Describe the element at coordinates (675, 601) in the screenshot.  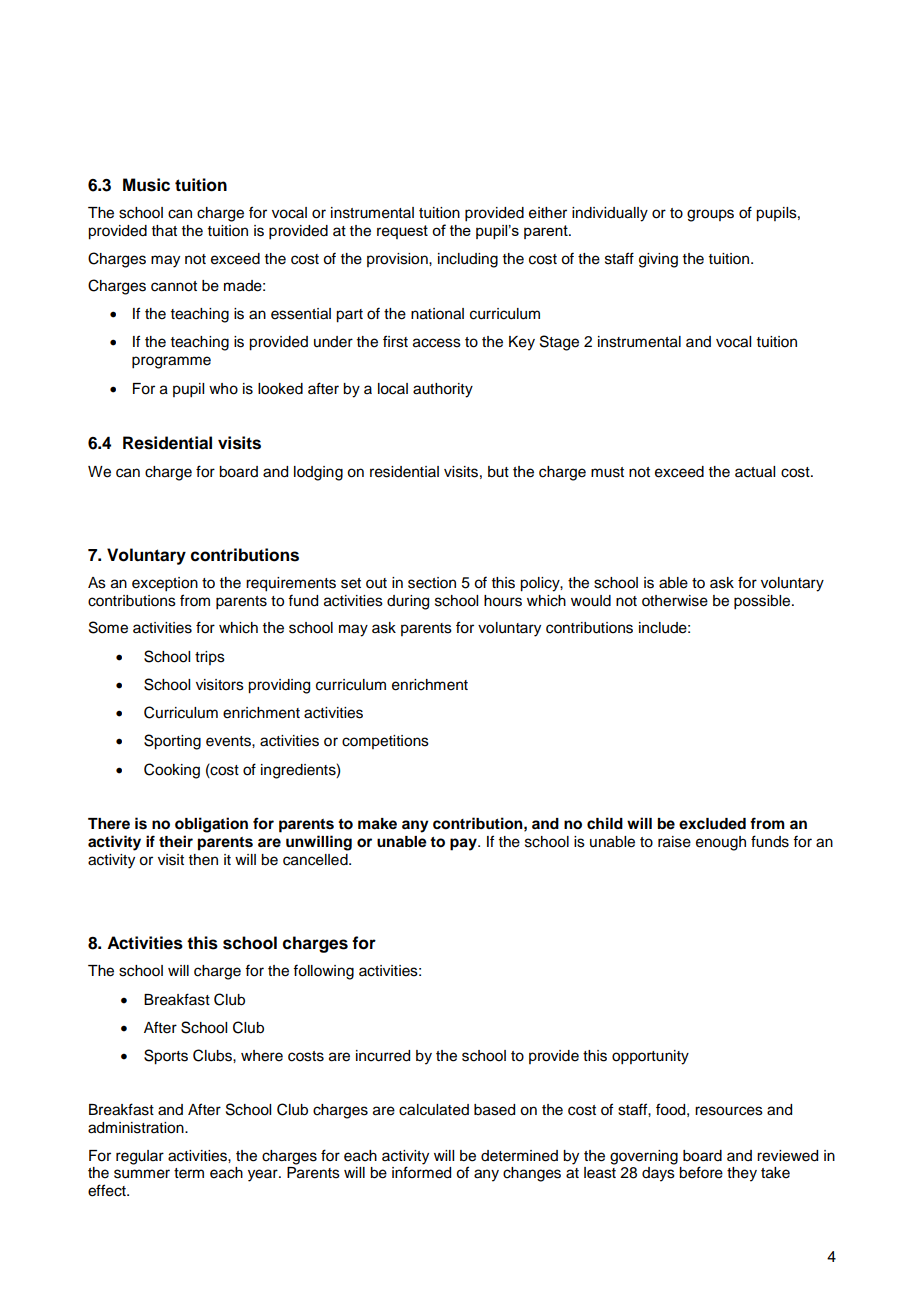
I see `otherwise` at that location.
